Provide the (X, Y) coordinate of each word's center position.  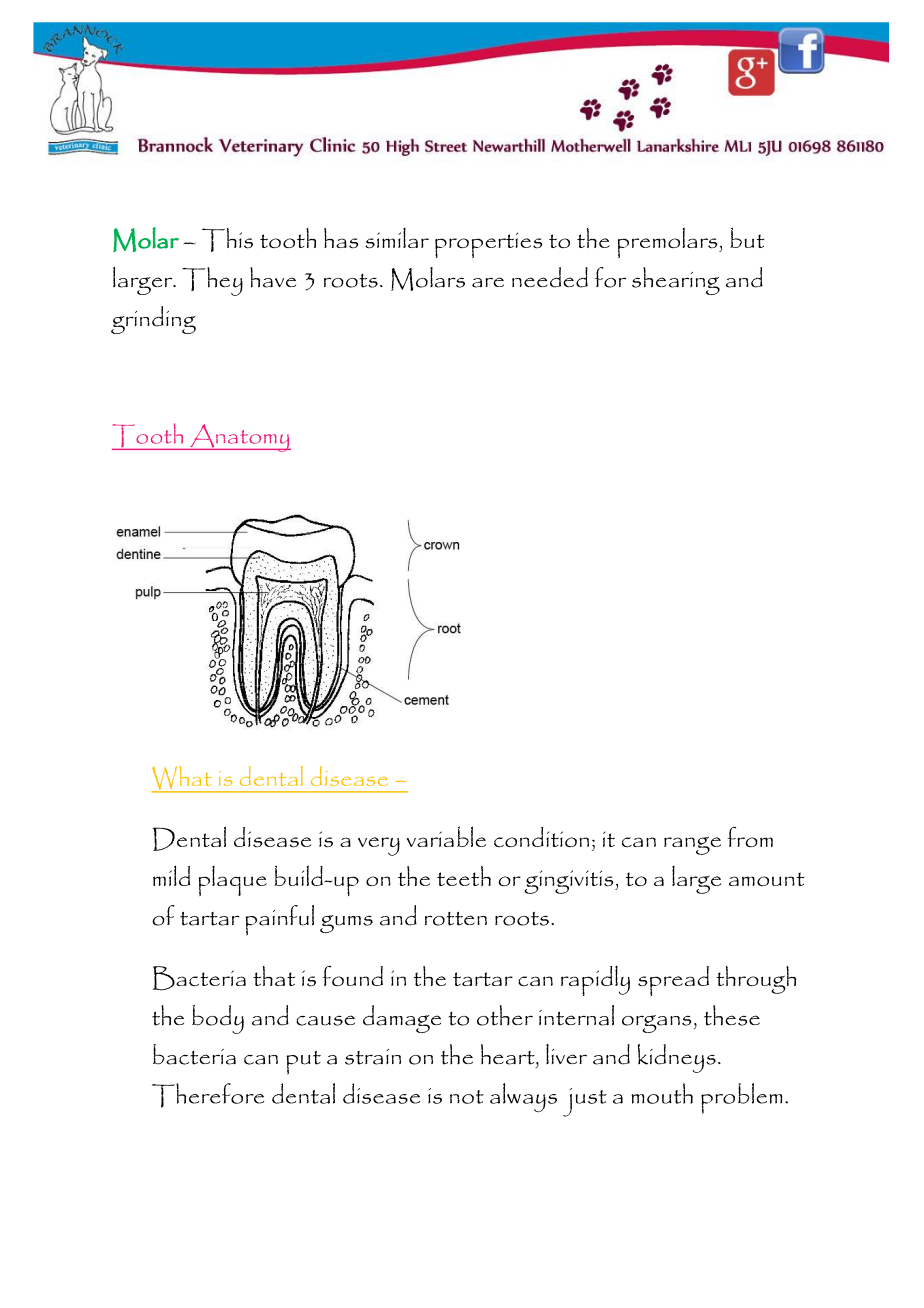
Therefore (208, 1095)
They (212, 281)
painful (279, 920)
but (747, 237)
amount (766, 879)
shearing (676, 281)
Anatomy (239, 438)
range (692, 846)
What (182, 779)
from (750, 837)
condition (541, 837)
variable (446, 836)
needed (550, 277)
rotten (456, 919)
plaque (232, 881)
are (488, 282)
